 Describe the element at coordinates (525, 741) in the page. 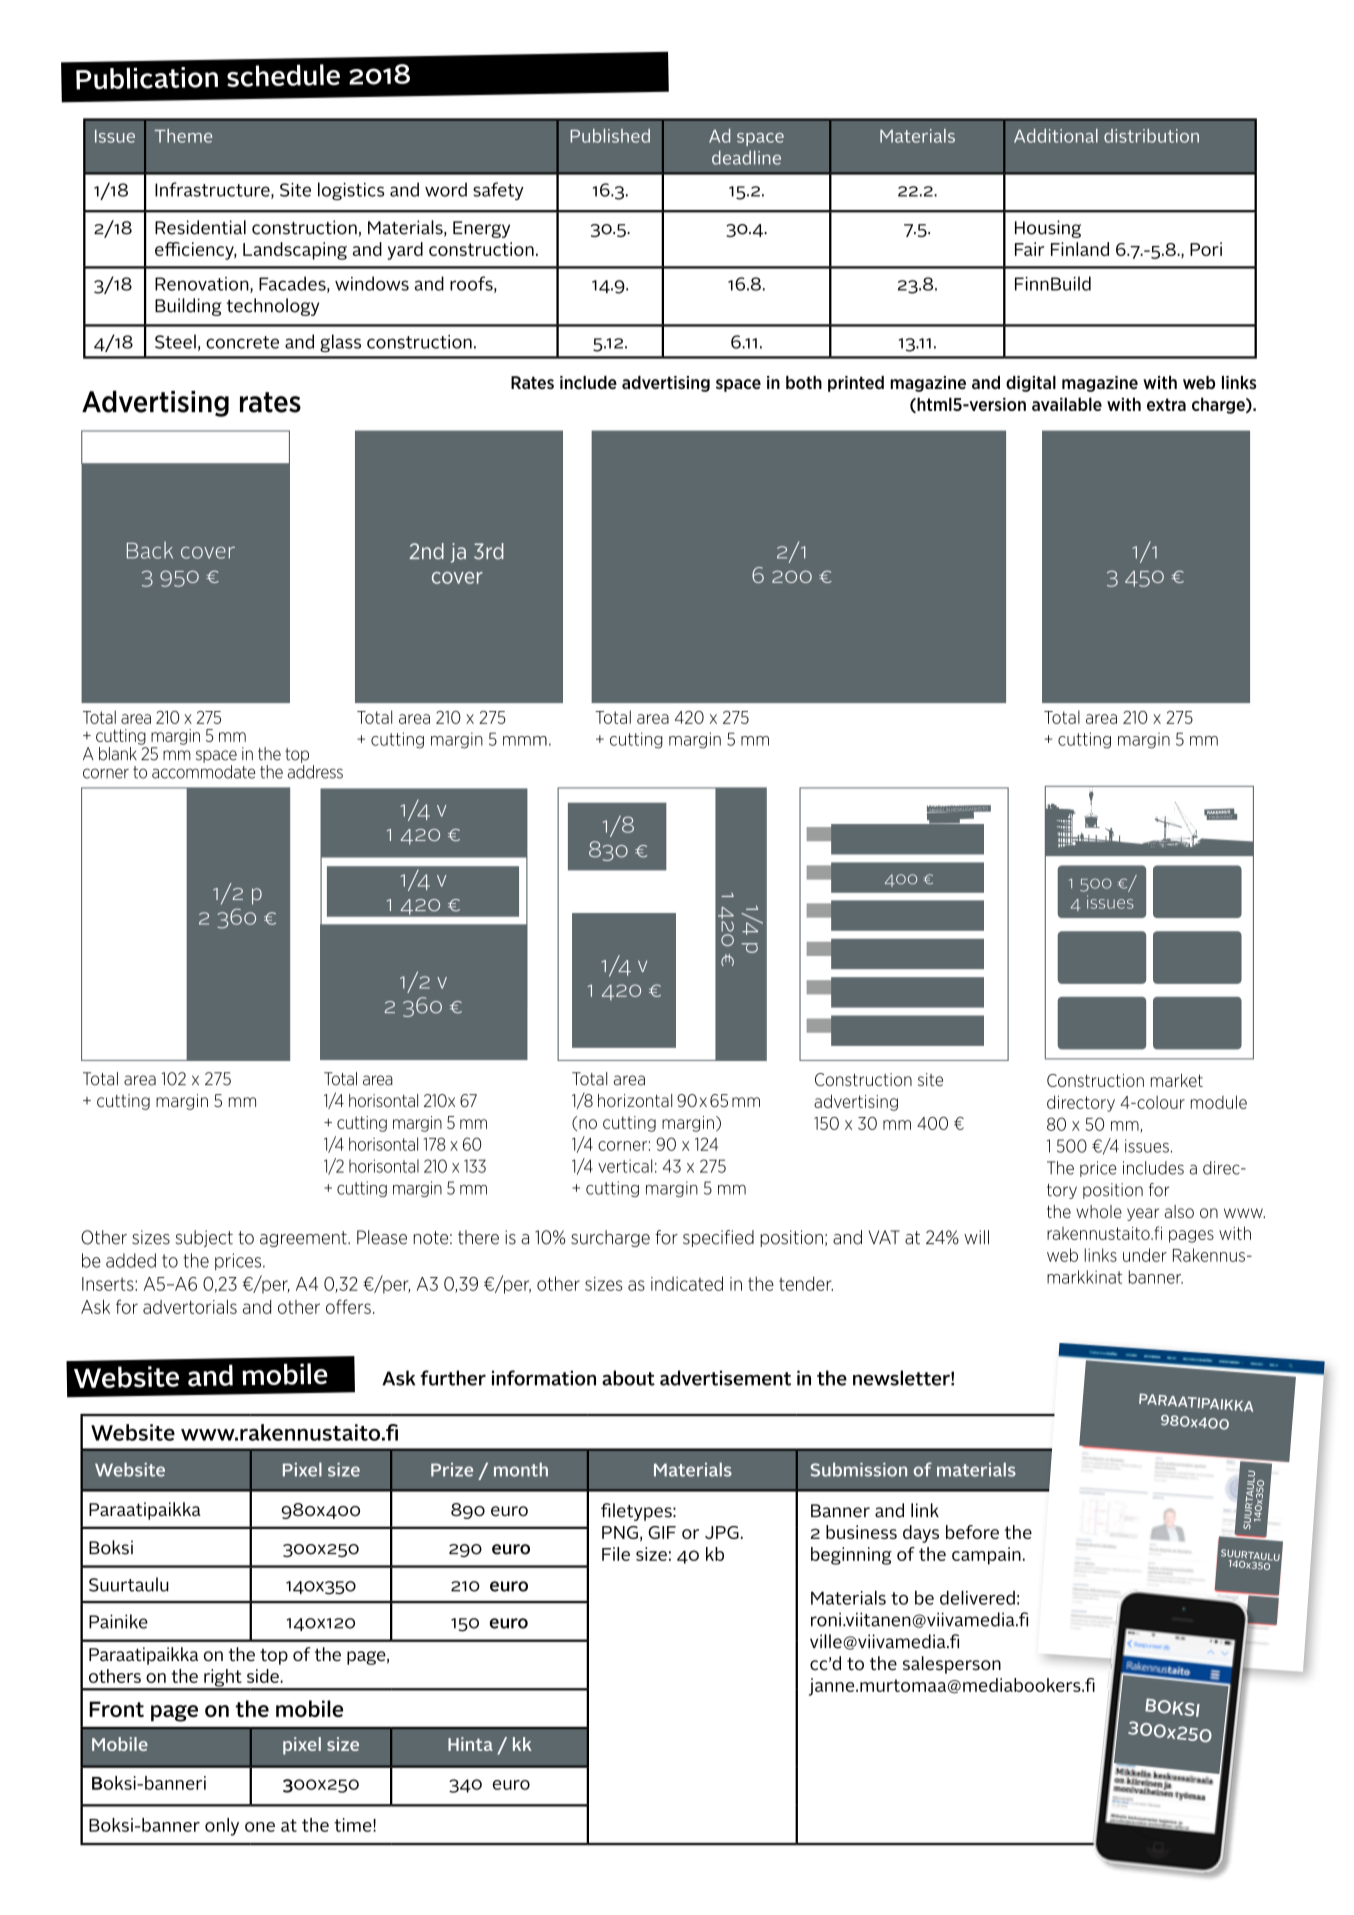

I see `mmm` at that location.
